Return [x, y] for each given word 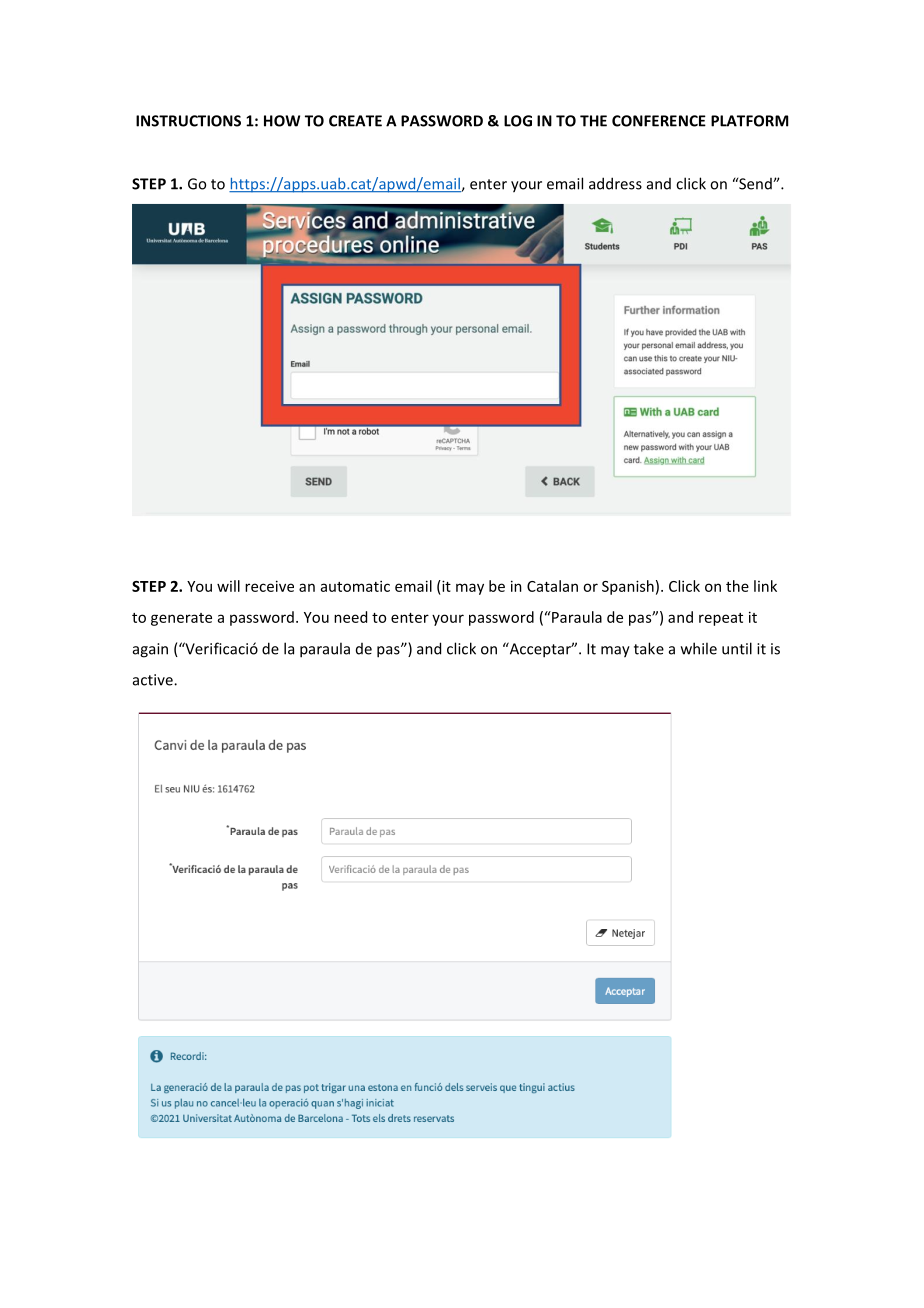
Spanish [628, 587]
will [228, 586]
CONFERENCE [659, 121]
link [765, 586]
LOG [518, 121]
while [699, 648]
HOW [282, 121]
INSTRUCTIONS [188, 121]
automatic [355, 586]
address [615, 183]
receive [269, 586]
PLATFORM [749, 121]
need [350, 617]
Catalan [552, 586]
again [150, 650]
